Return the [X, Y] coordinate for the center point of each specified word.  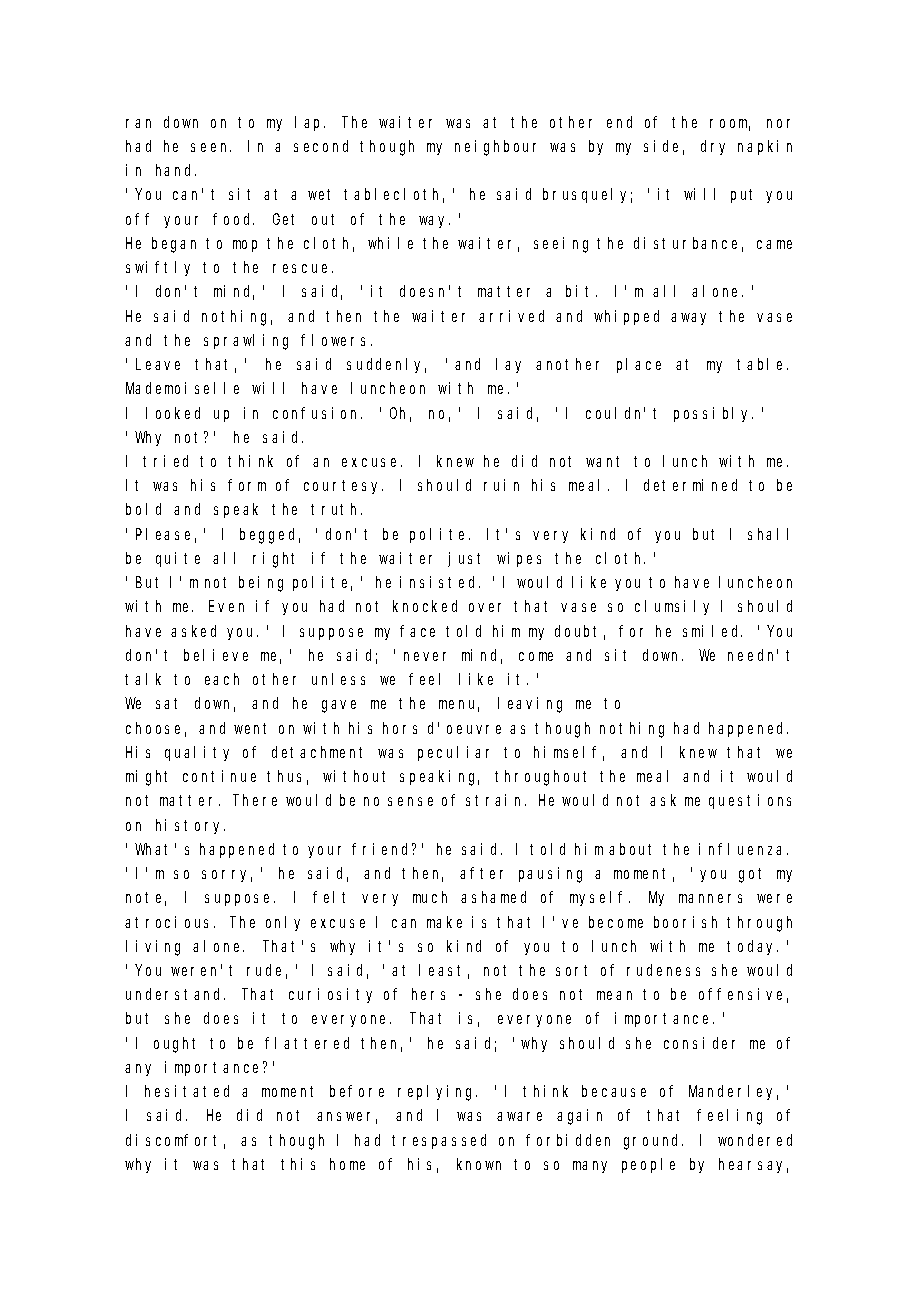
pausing [550, 875]
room [730, 125]
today [752, 947]
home [347, 1164]
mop [245, 246]
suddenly [386, 365]
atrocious [170, 922]
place [639, 365]
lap [310, 123]
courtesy [343, 487]
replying [437, 1093]
